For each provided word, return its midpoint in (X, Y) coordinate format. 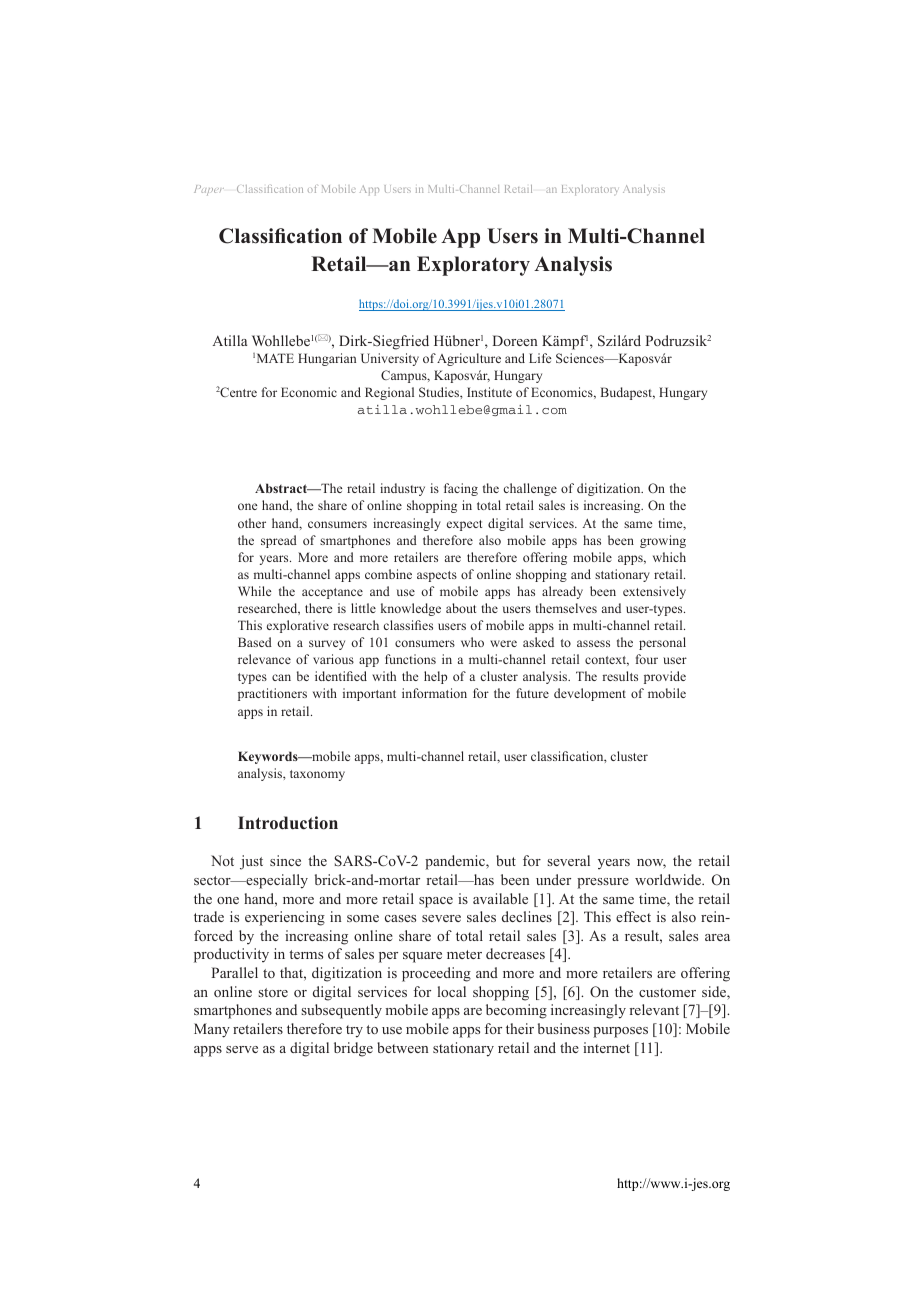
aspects (437, 576)
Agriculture (469, 359)
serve (242, 1049)
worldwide (669, 879)
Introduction (288, 823)
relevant (654, 1009)
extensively (654, 592)
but (506, 860)
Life (540, 358)
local (452, 991)
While (254, 591)
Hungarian (327, 359)
